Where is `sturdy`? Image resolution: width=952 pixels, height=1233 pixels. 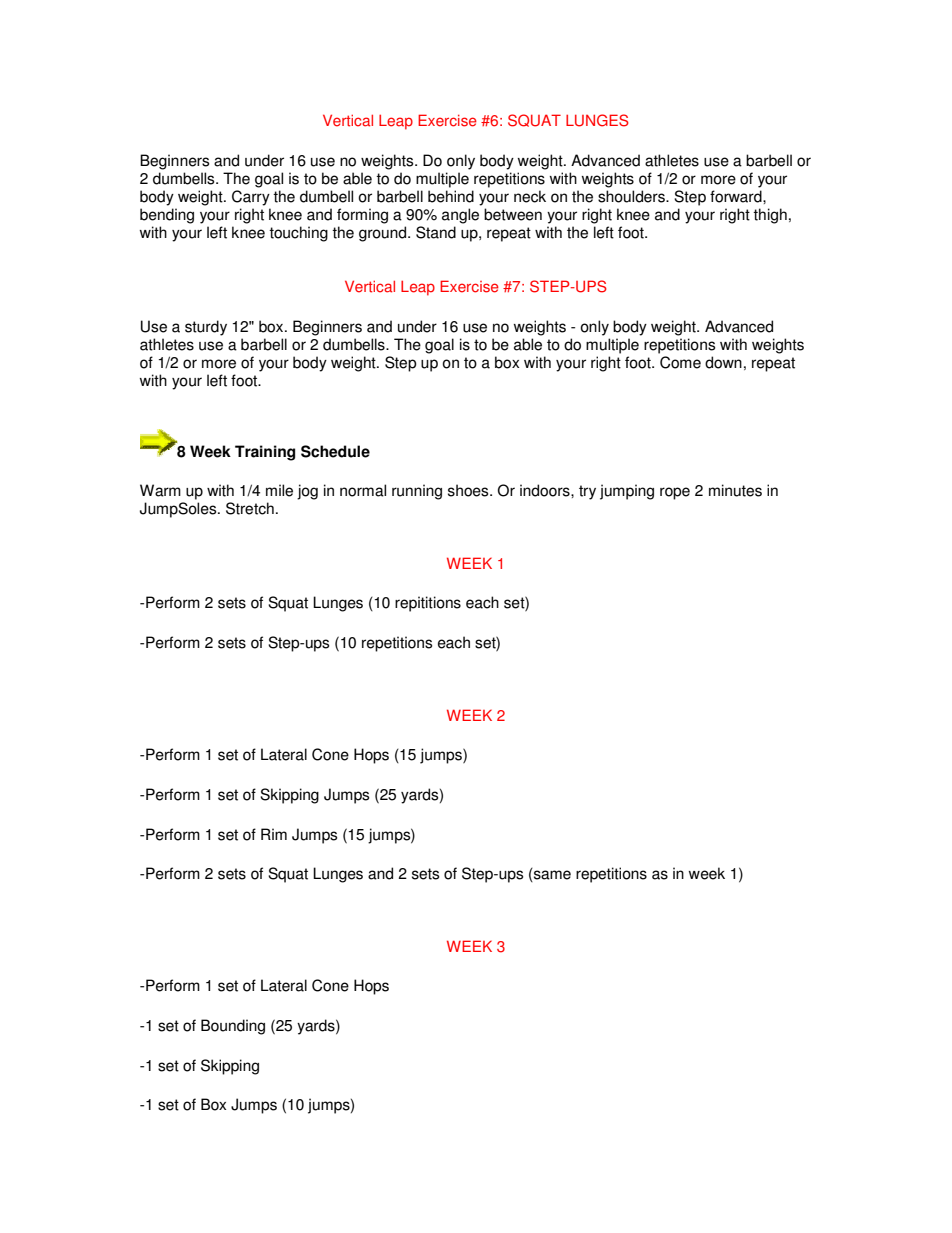
sturdy is located at coordinates (206, 328).
